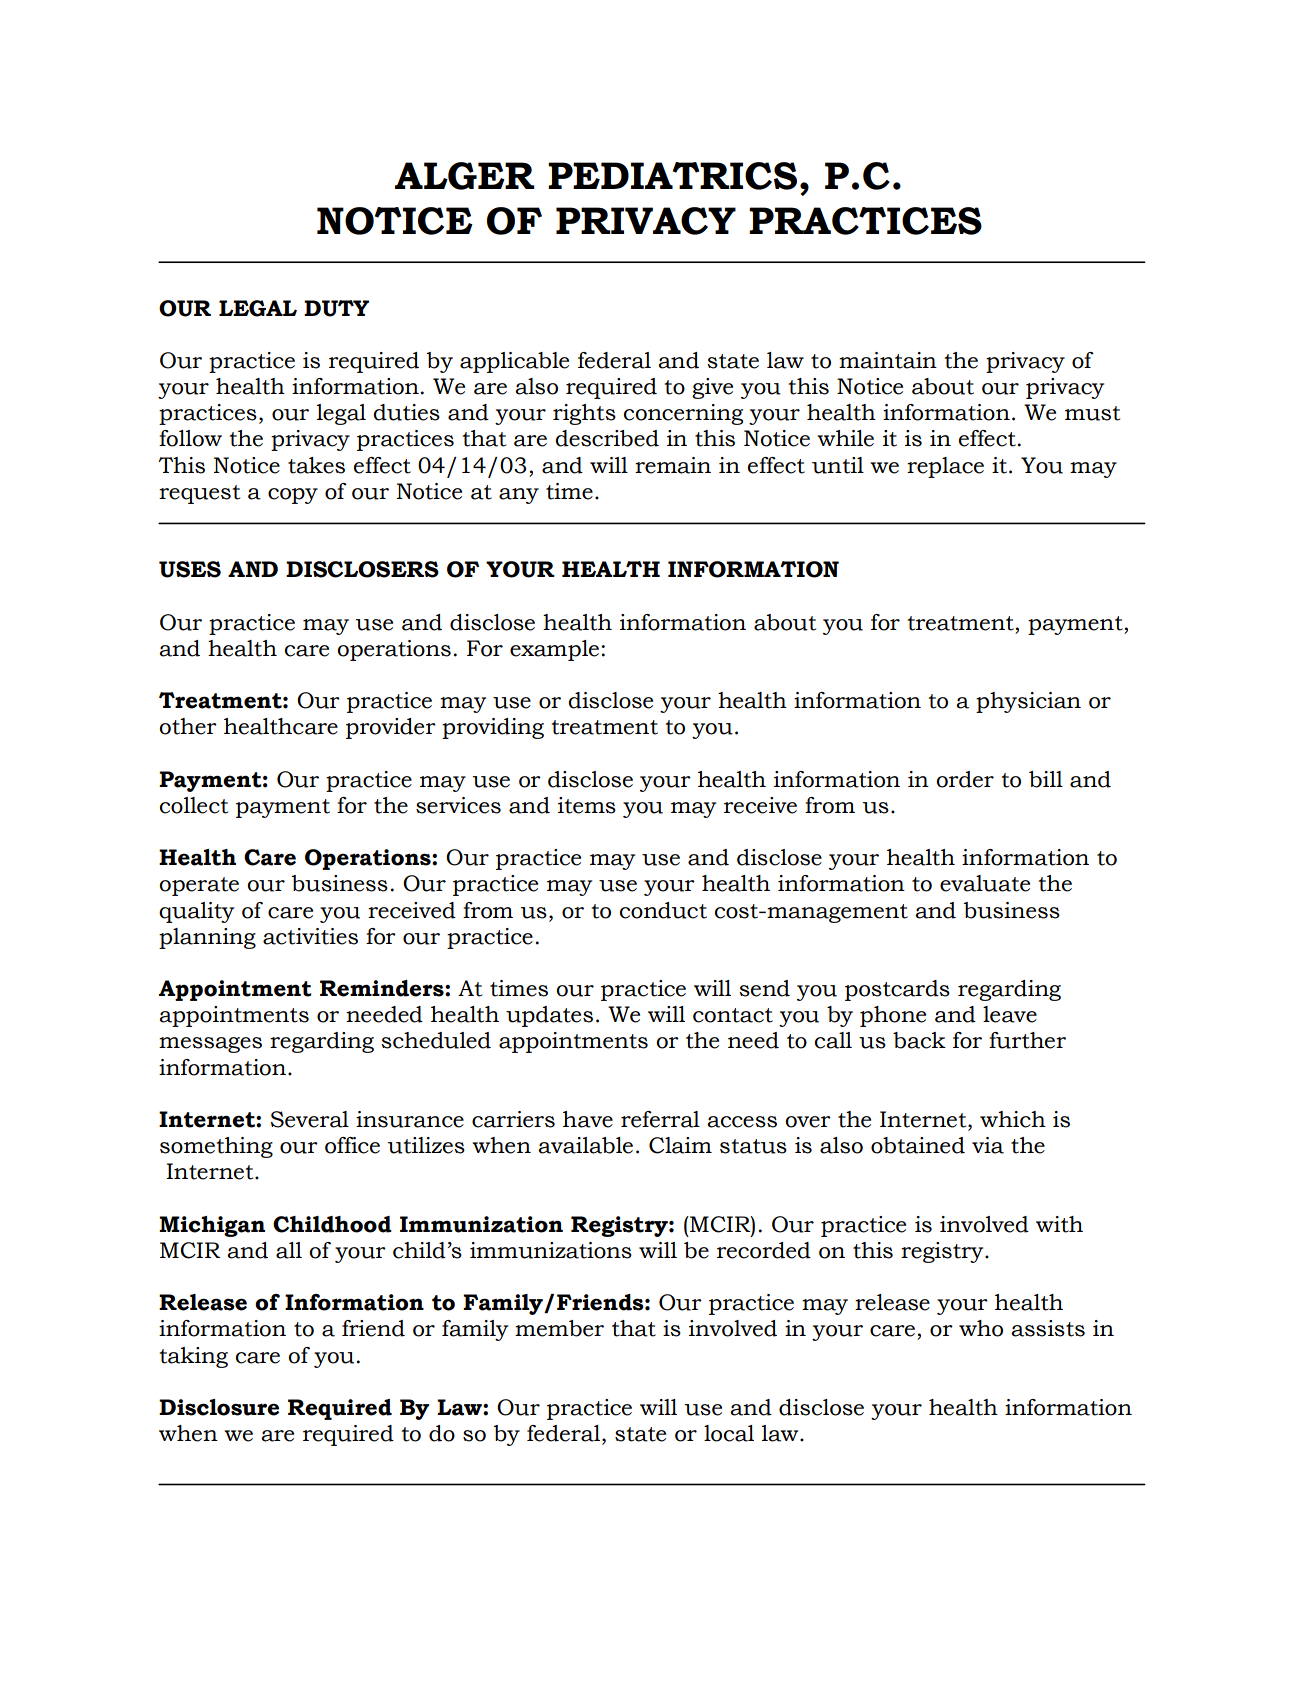 The height and width of the screenshot is (1682, 1299). What do you see at coordinates (194, 805) in the screenshot?
I see `collect` at bounding box center [194, 805].
